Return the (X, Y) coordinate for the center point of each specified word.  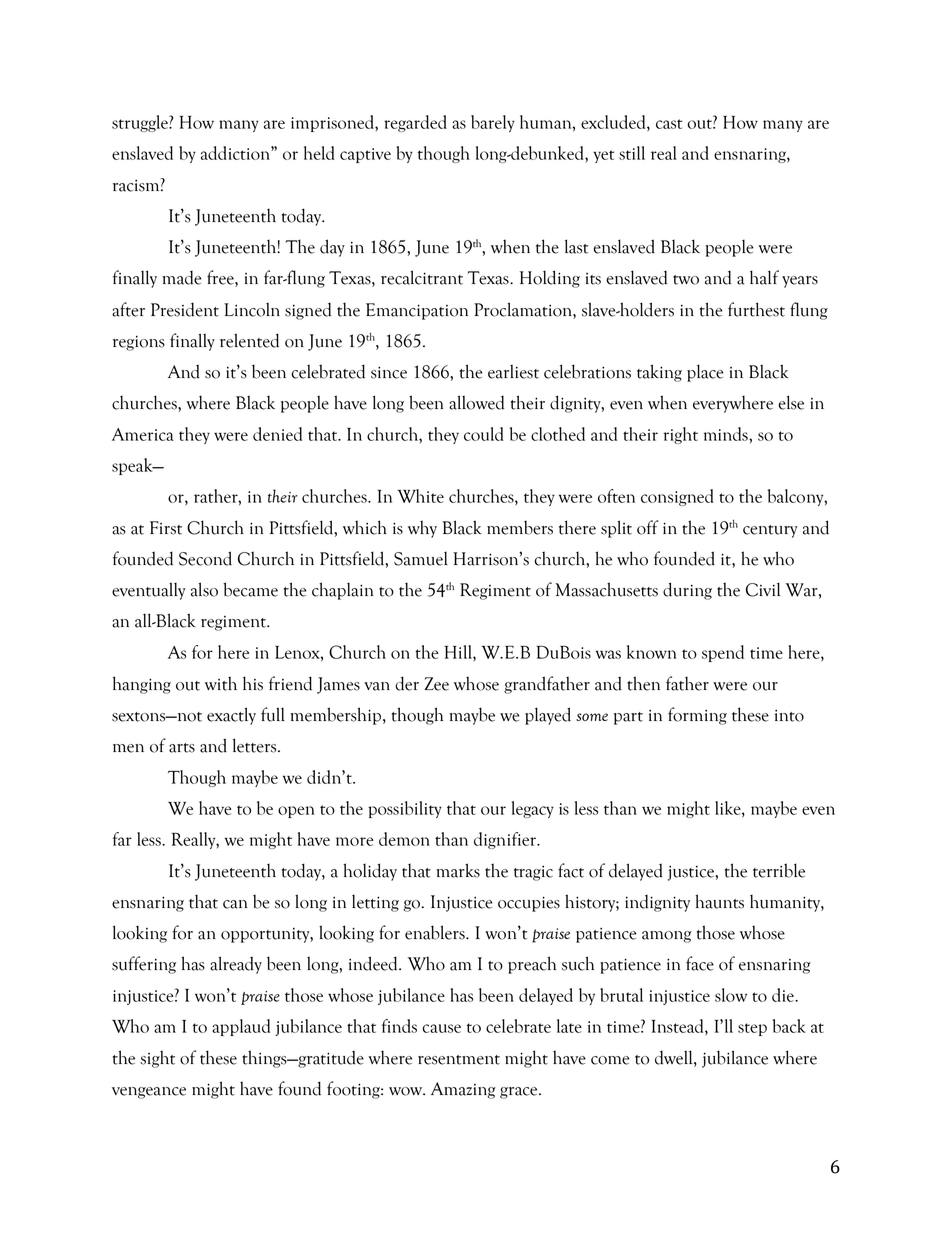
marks (458, 870)
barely (493, 123)
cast (669, 124)
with (221, 683)
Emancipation (417, 311)
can (235, 904)
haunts (719, 901)
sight (157, 1059)
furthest (756, 309)
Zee (437, 684)
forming (697, 716)
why (422, 529)
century (770, 531)
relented (249, 340)
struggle (141, 123)
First (166, 528)
